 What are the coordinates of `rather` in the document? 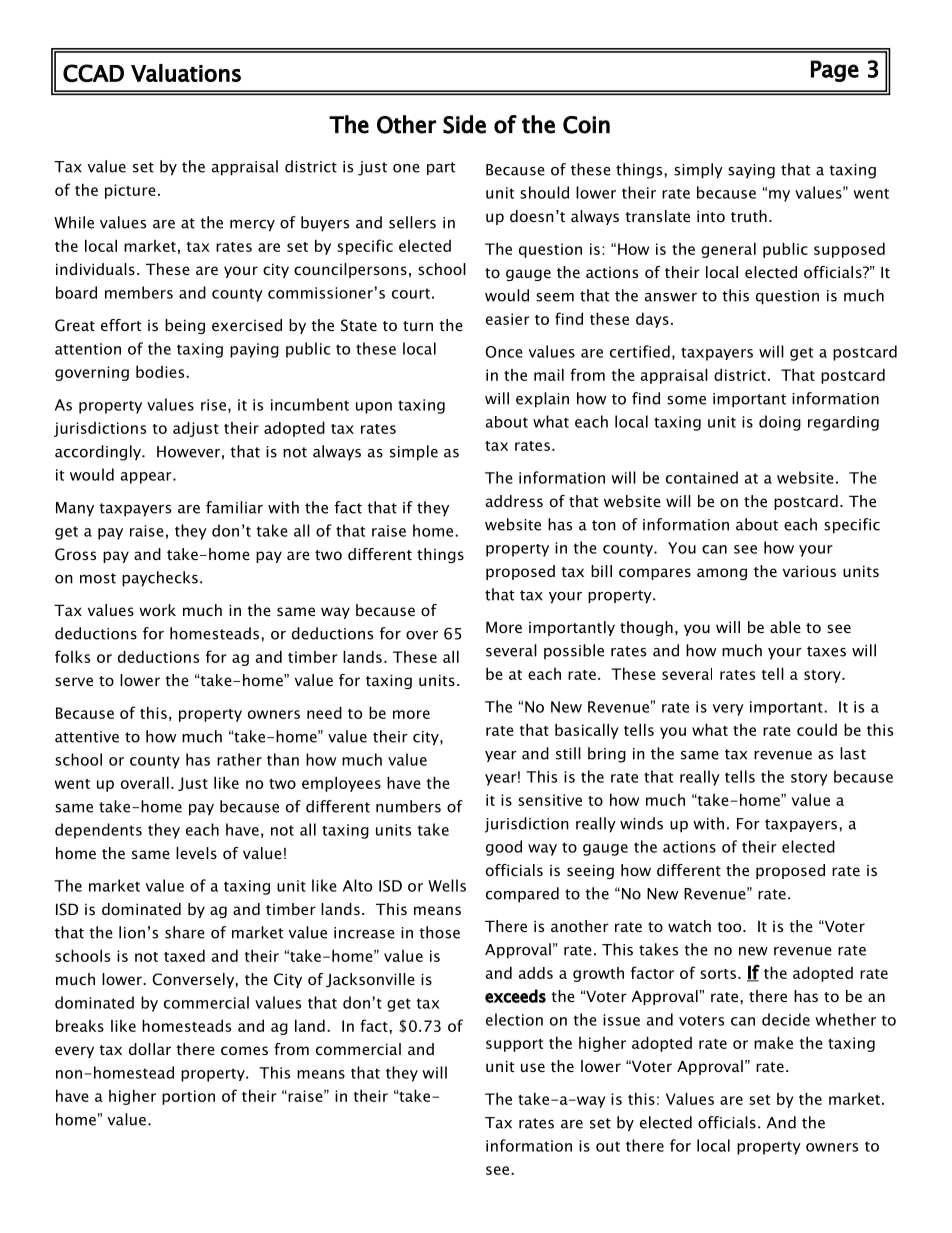 It's located at (239, 759).
